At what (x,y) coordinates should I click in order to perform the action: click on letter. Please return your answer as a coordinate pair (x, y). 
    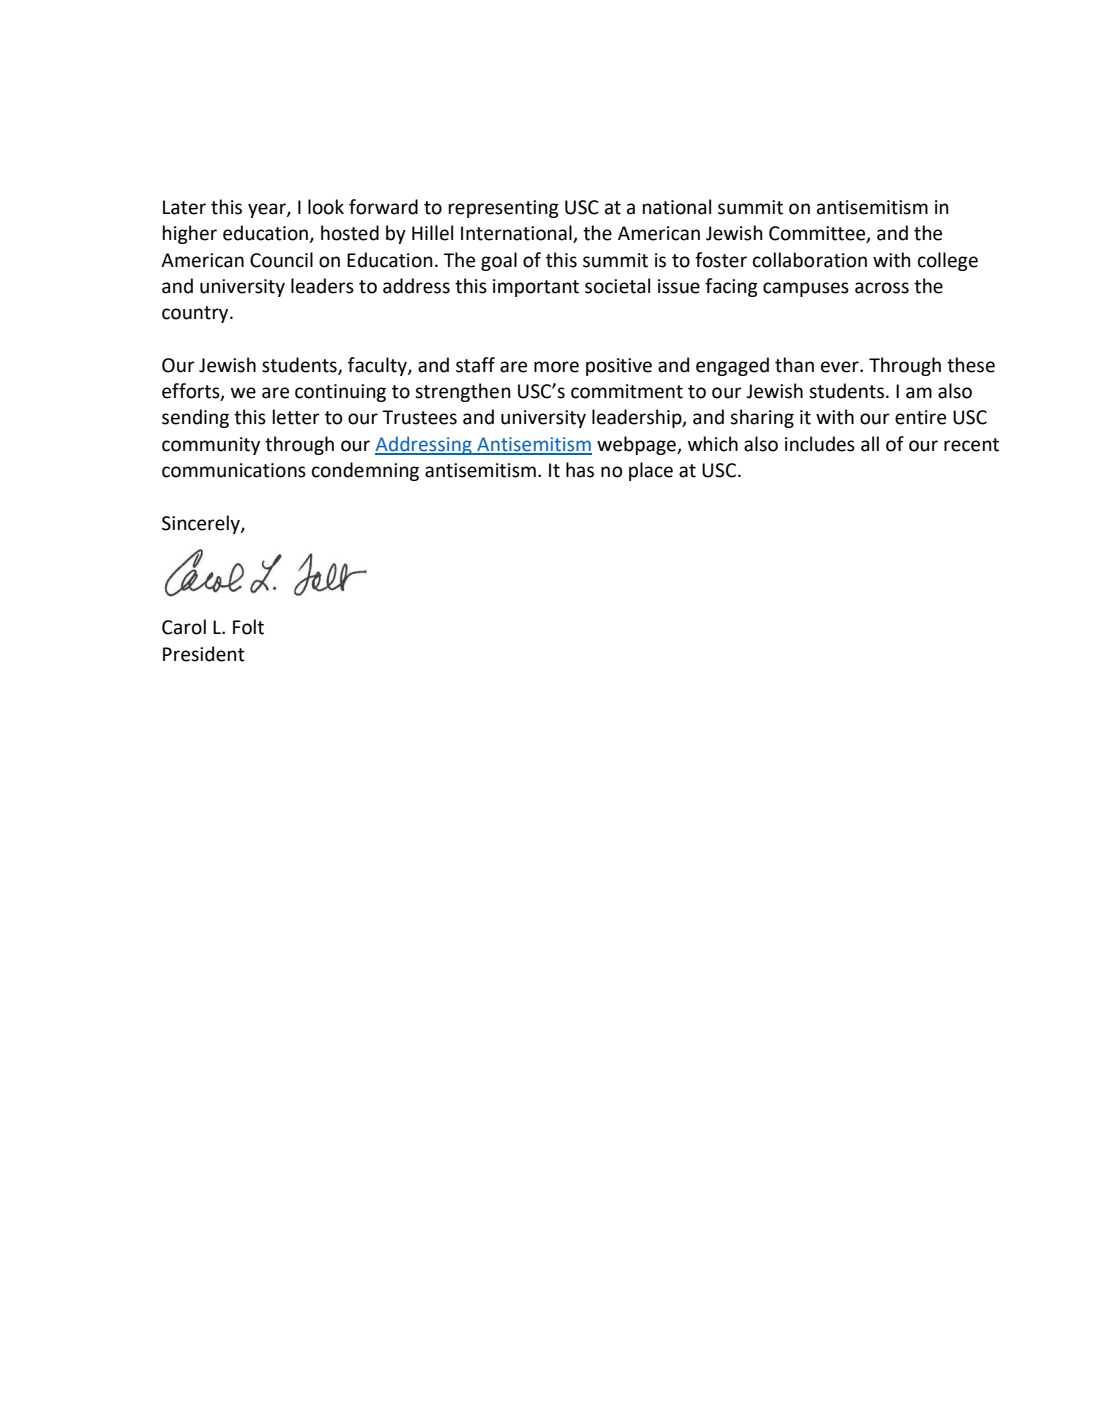
    Looking at the image, I should click on (296, 417).
